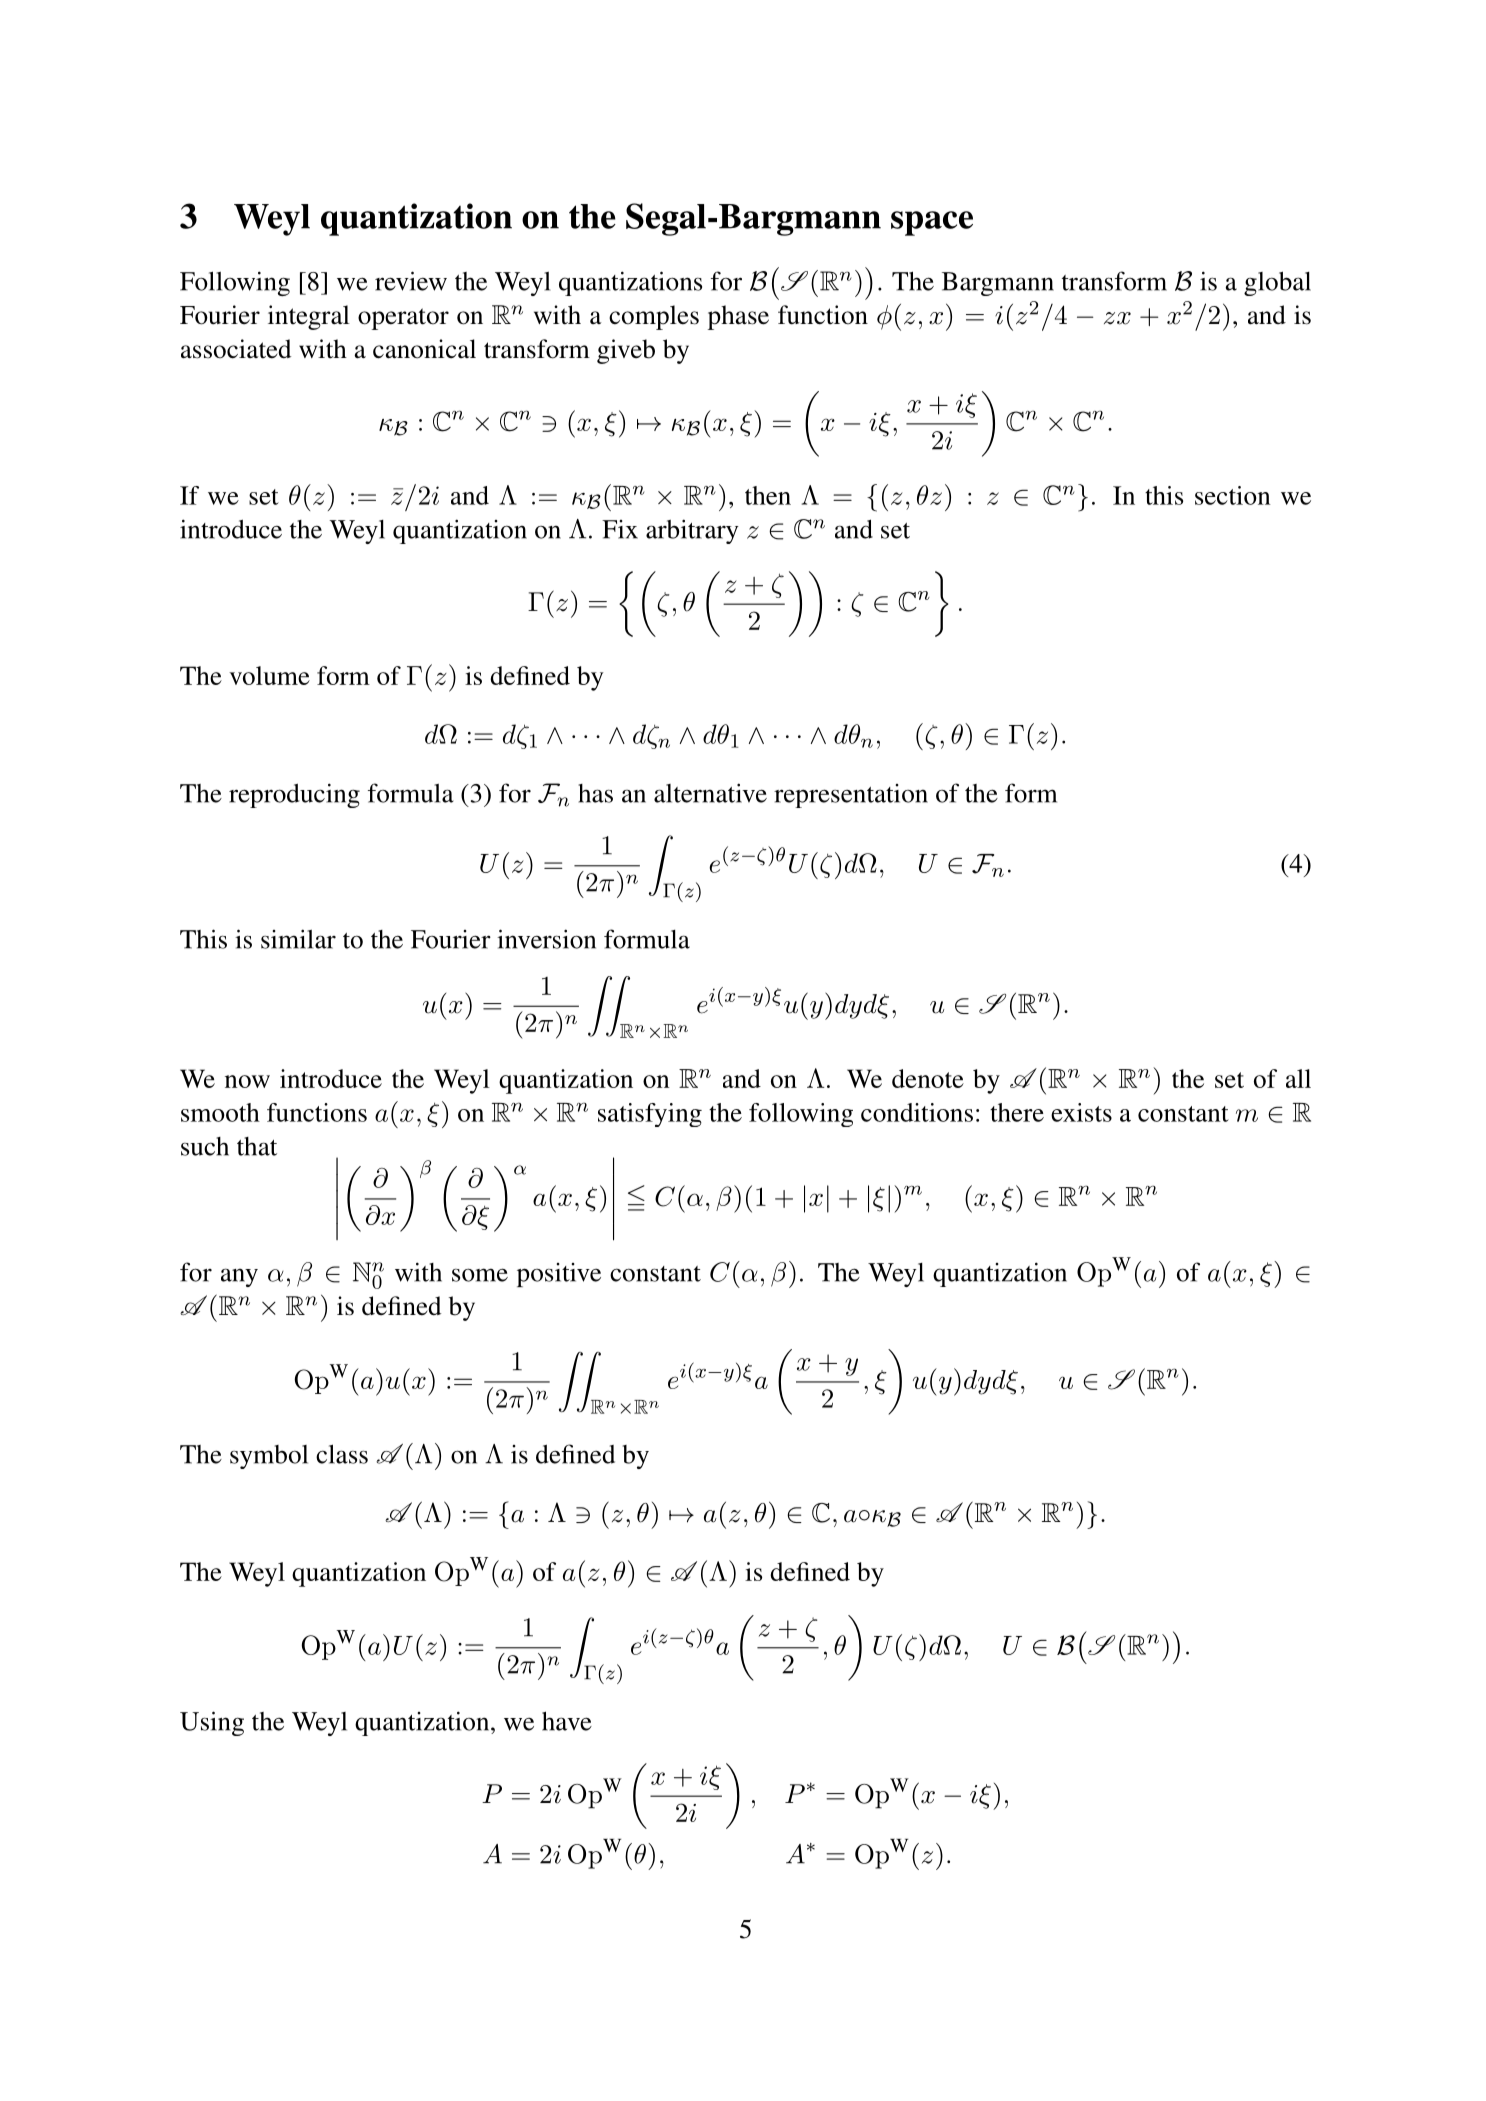 The image size is (1486, 2101). Describe the element at coordinates (738, 317) in the image. I see `phase` at that location.
